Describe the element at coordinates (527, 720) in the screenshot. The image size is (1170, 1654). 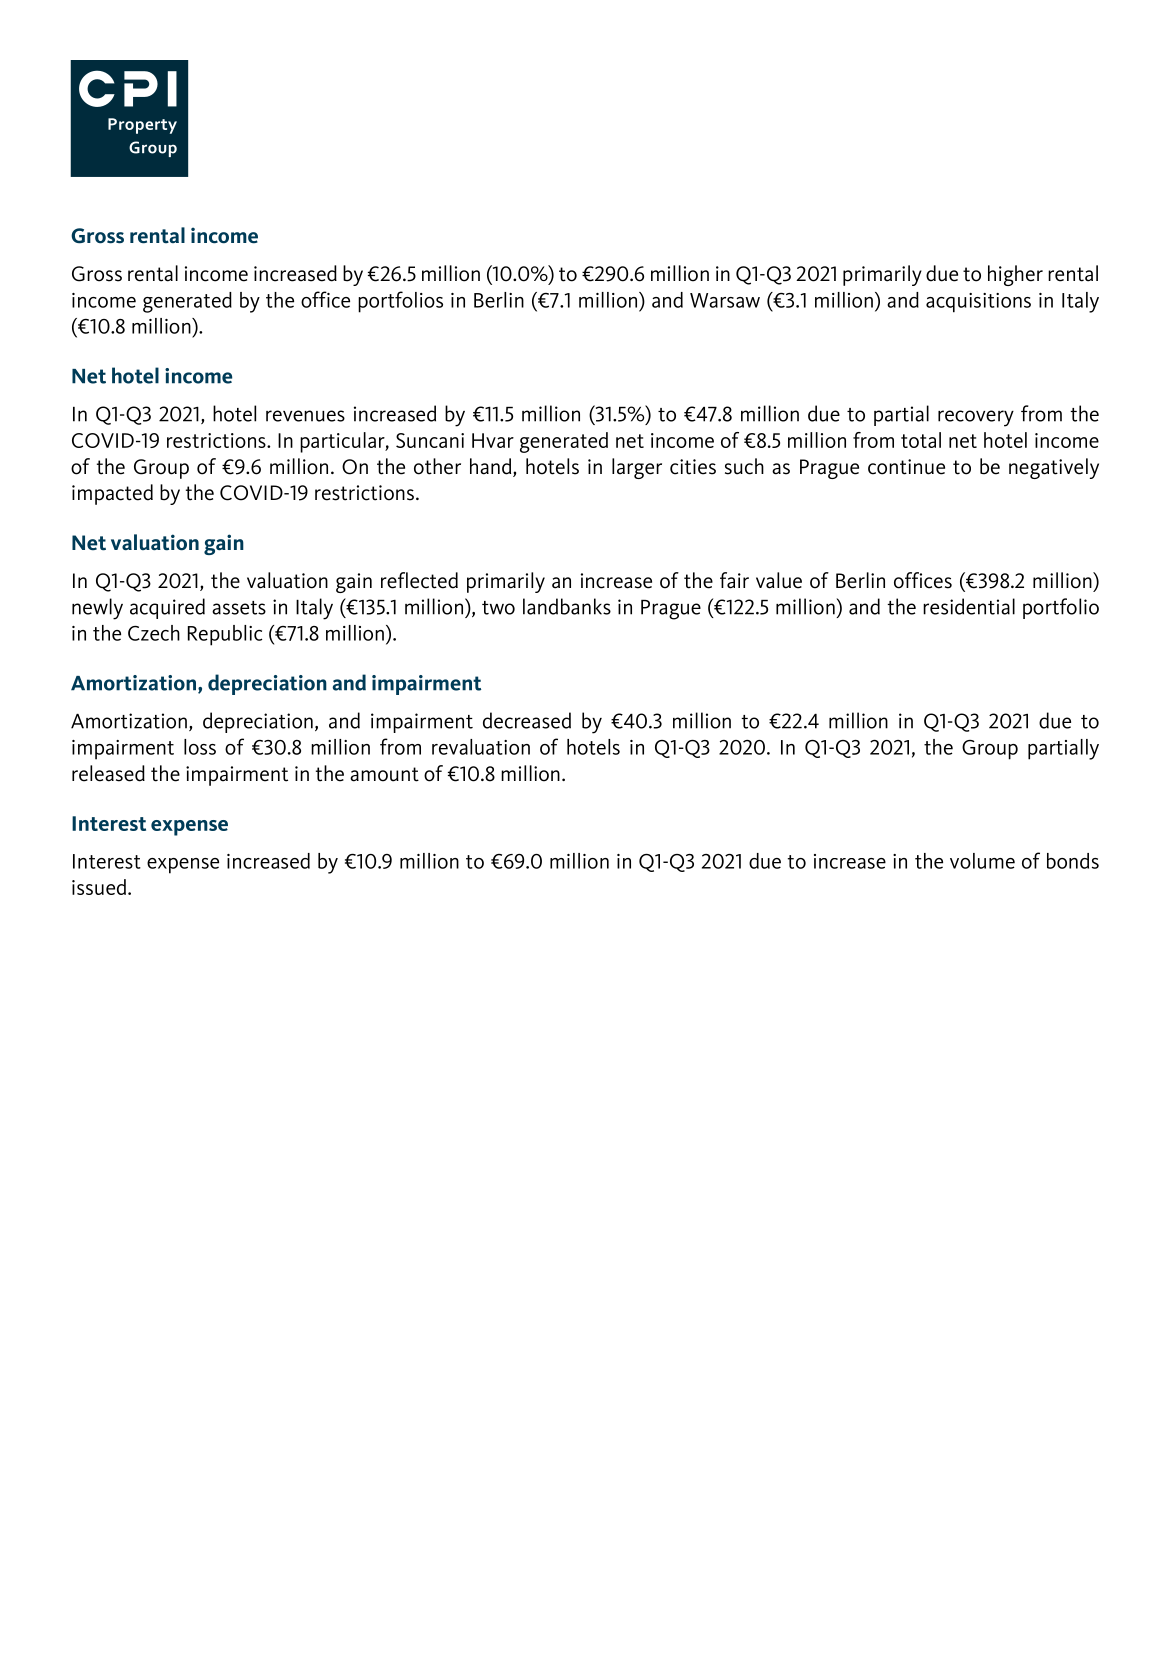
I see `decreased` at that location.
